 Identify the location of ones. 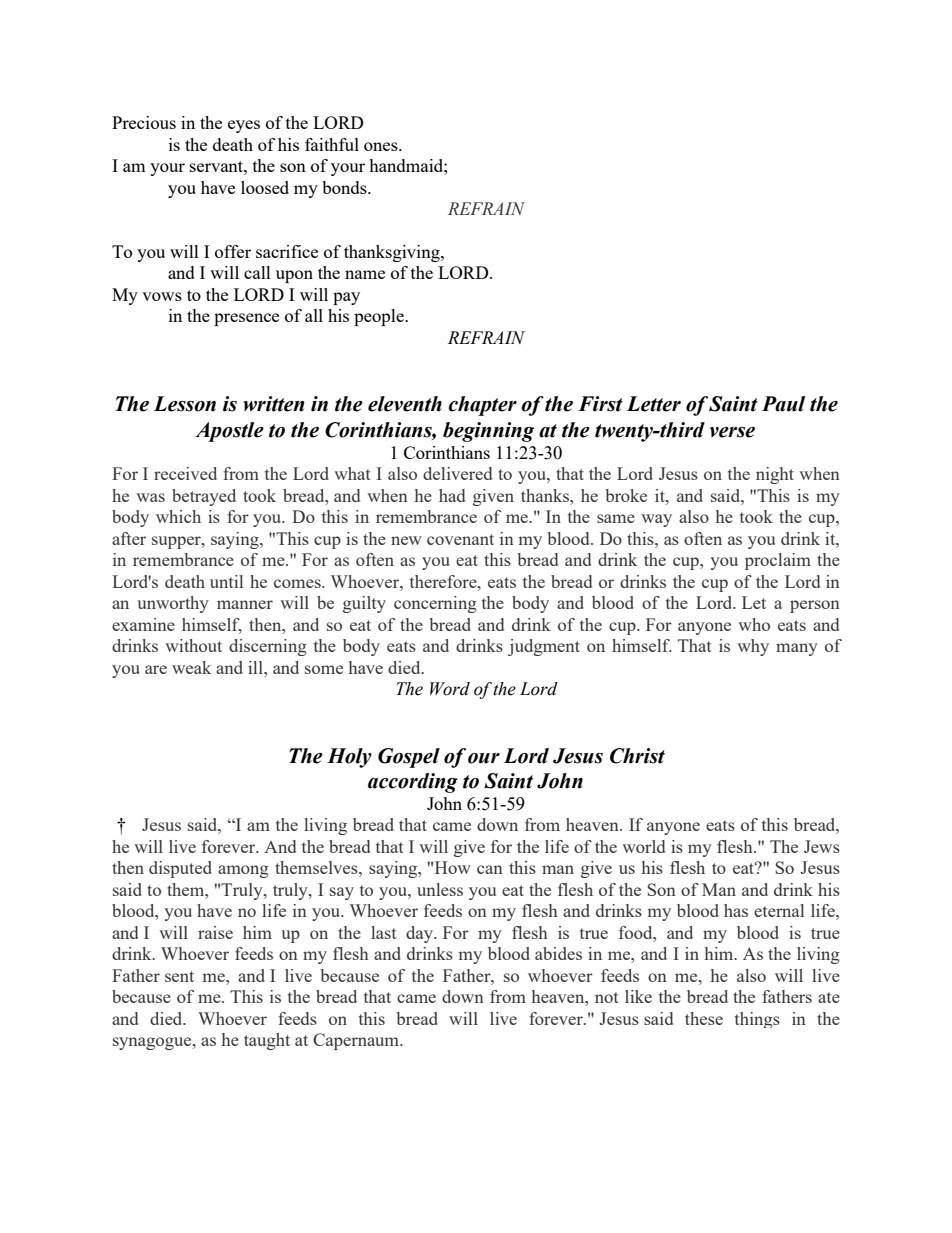
(382, 146).
